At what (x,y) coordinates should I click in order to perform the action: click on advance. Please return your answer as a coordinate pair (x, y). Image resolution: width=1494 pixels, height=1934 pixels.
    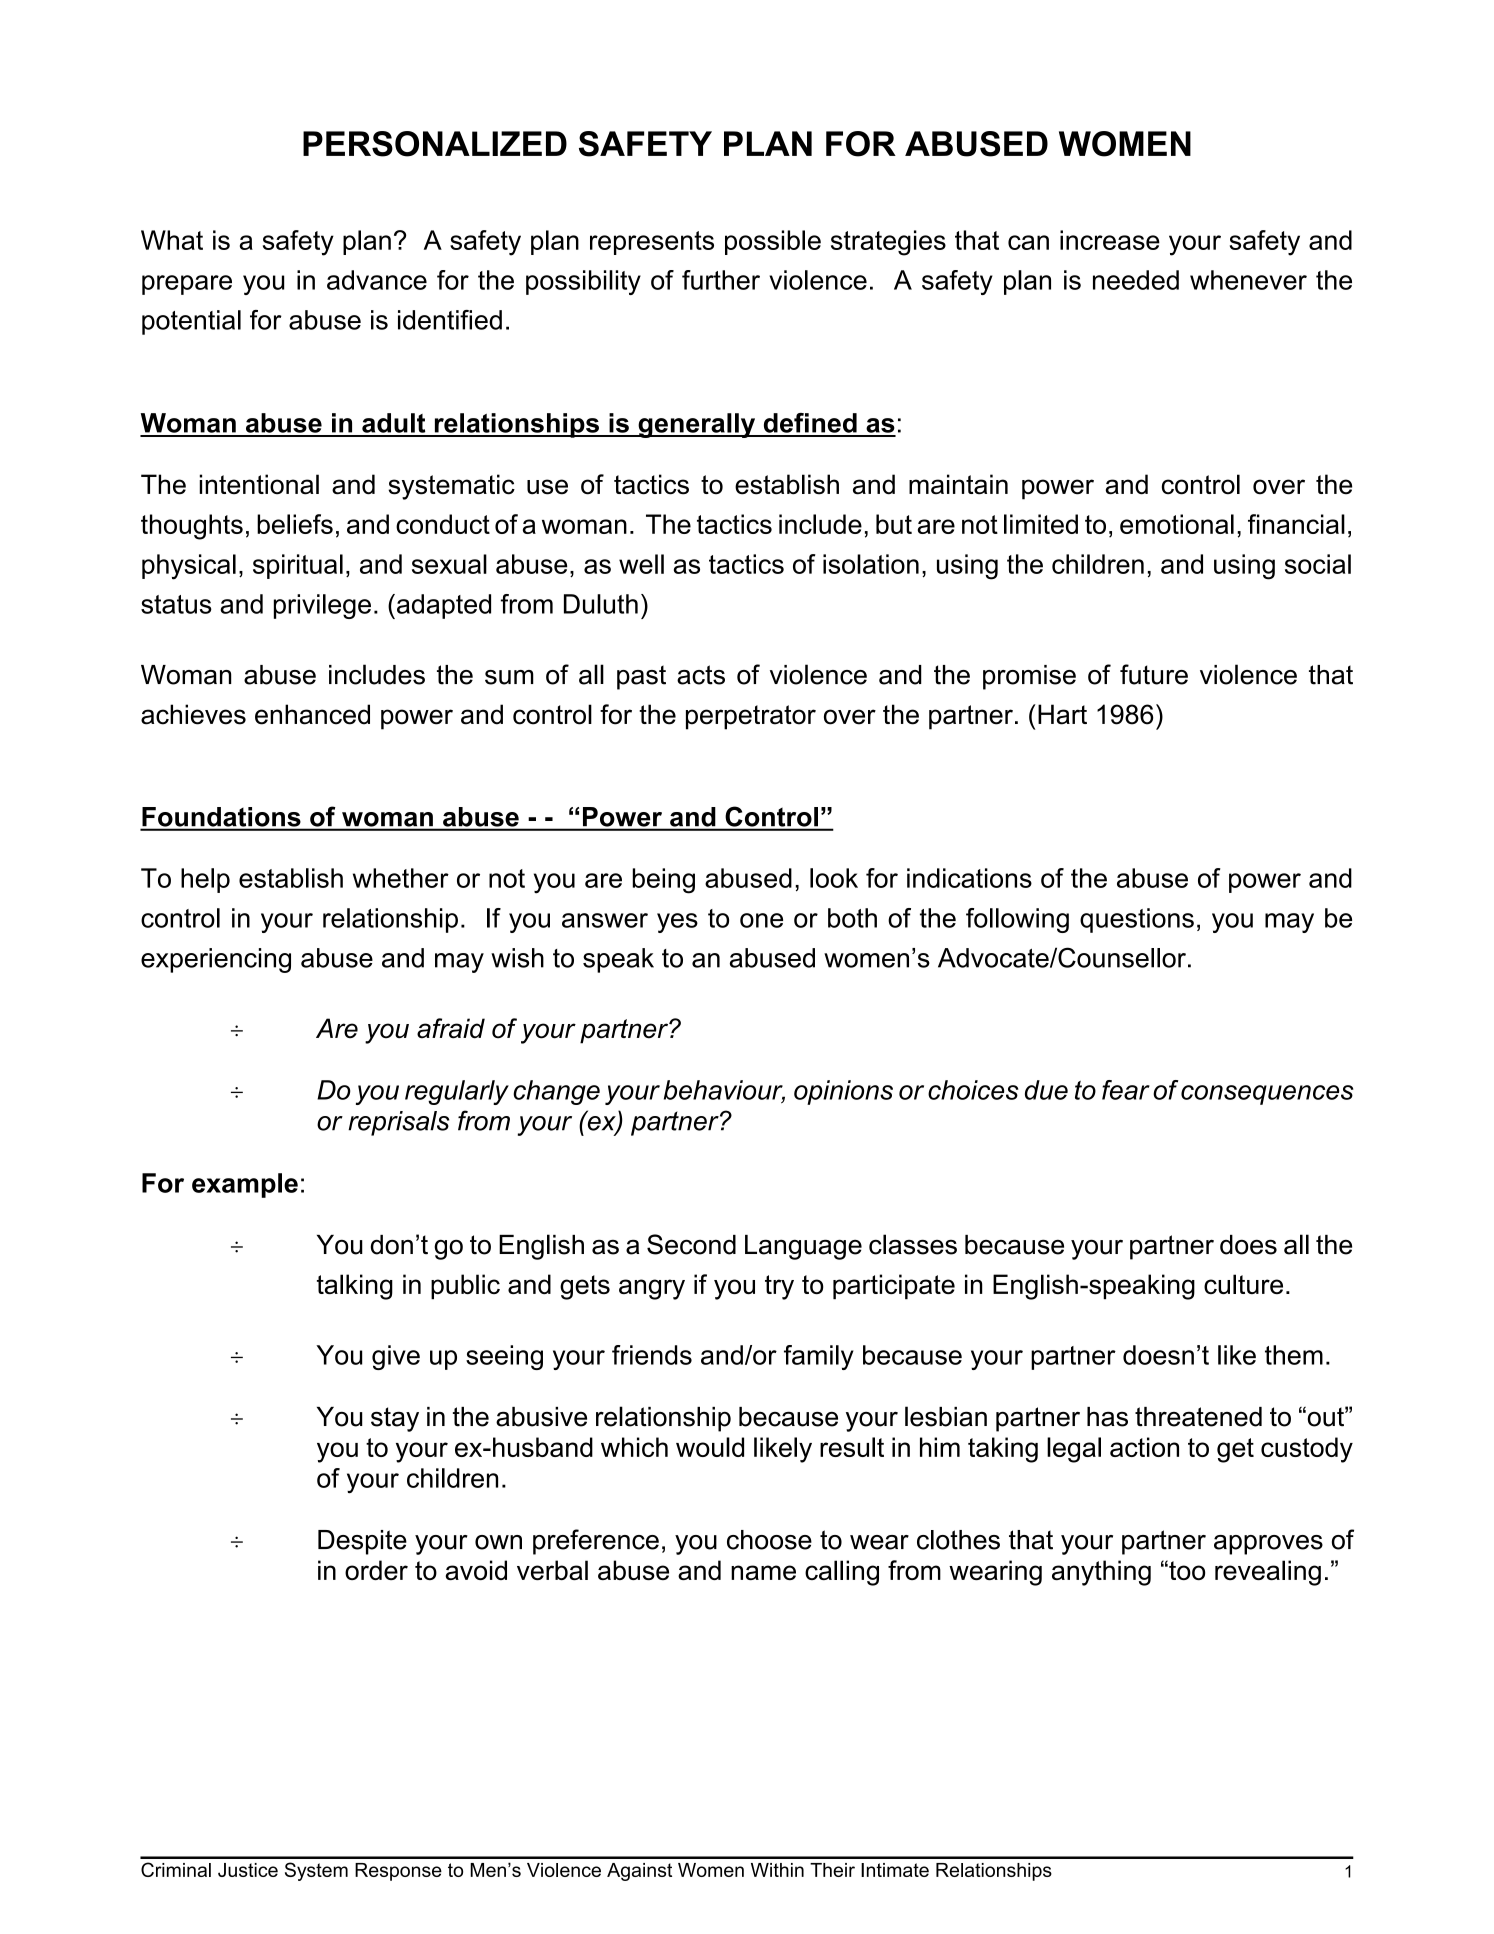
    Looking at the image, I should click on (377, 280).
